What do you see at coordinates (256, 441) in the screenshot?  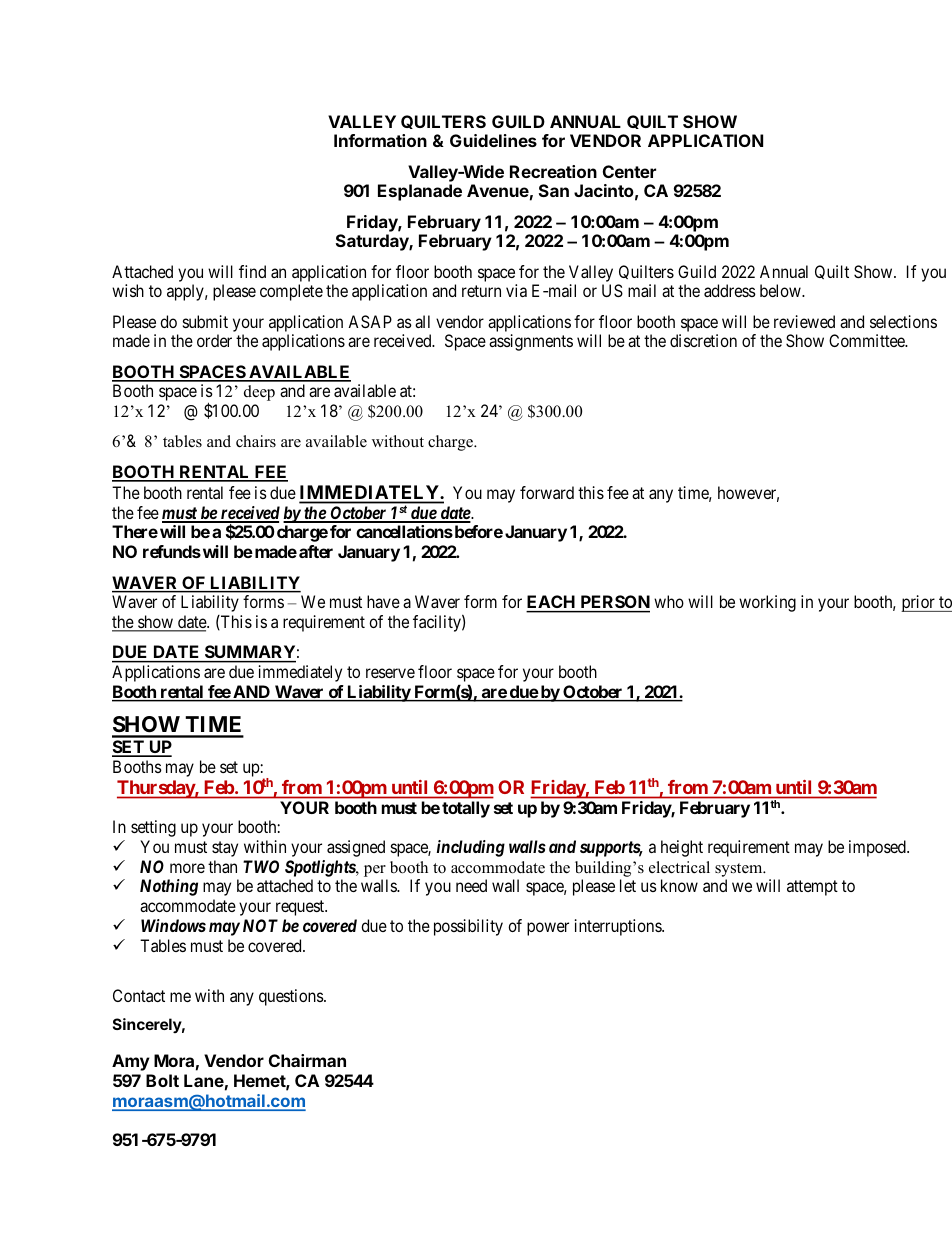 I see `chairs` at bounding box center [256, 441].
